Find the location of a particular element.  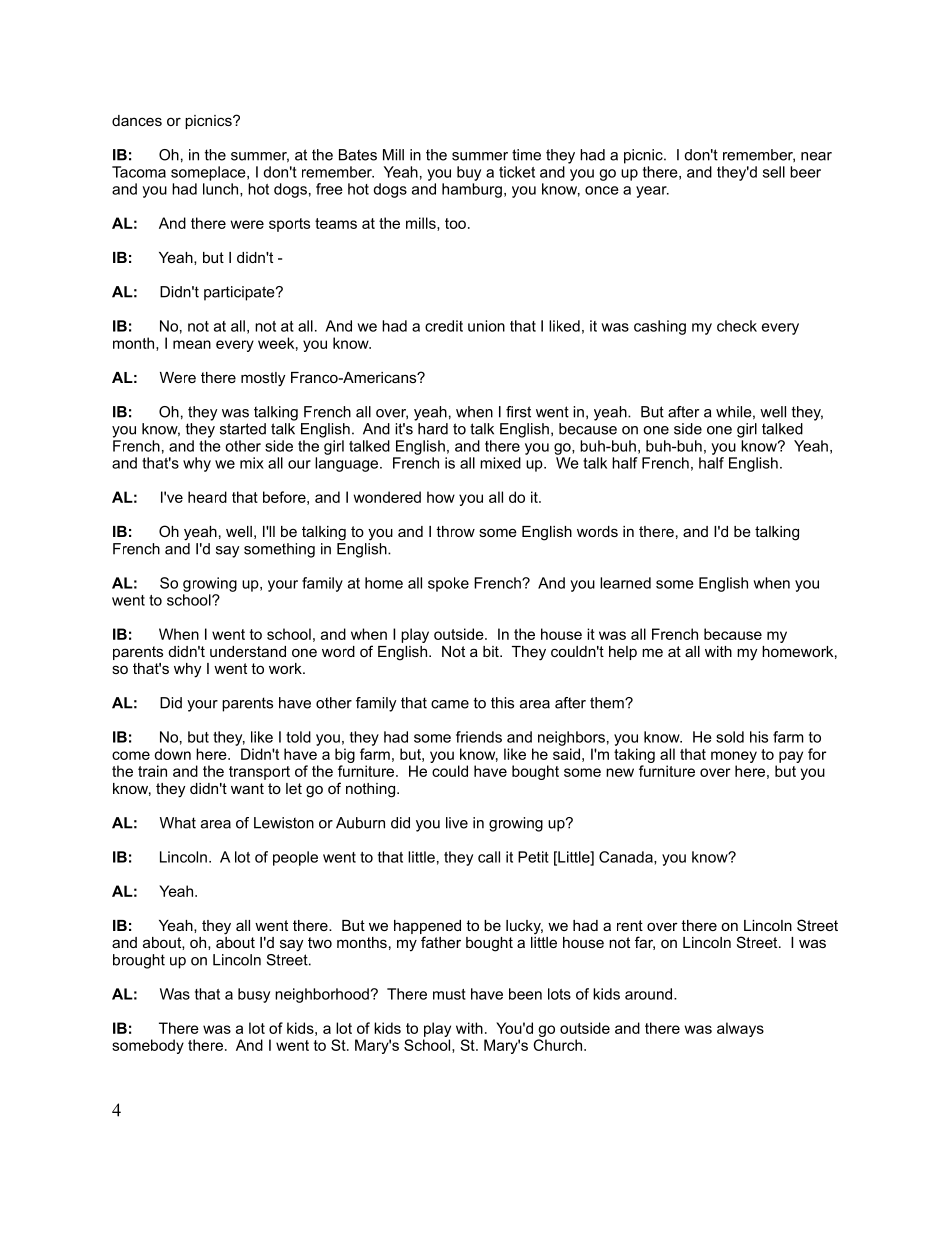

sell is located at coordinates (774, 172).
